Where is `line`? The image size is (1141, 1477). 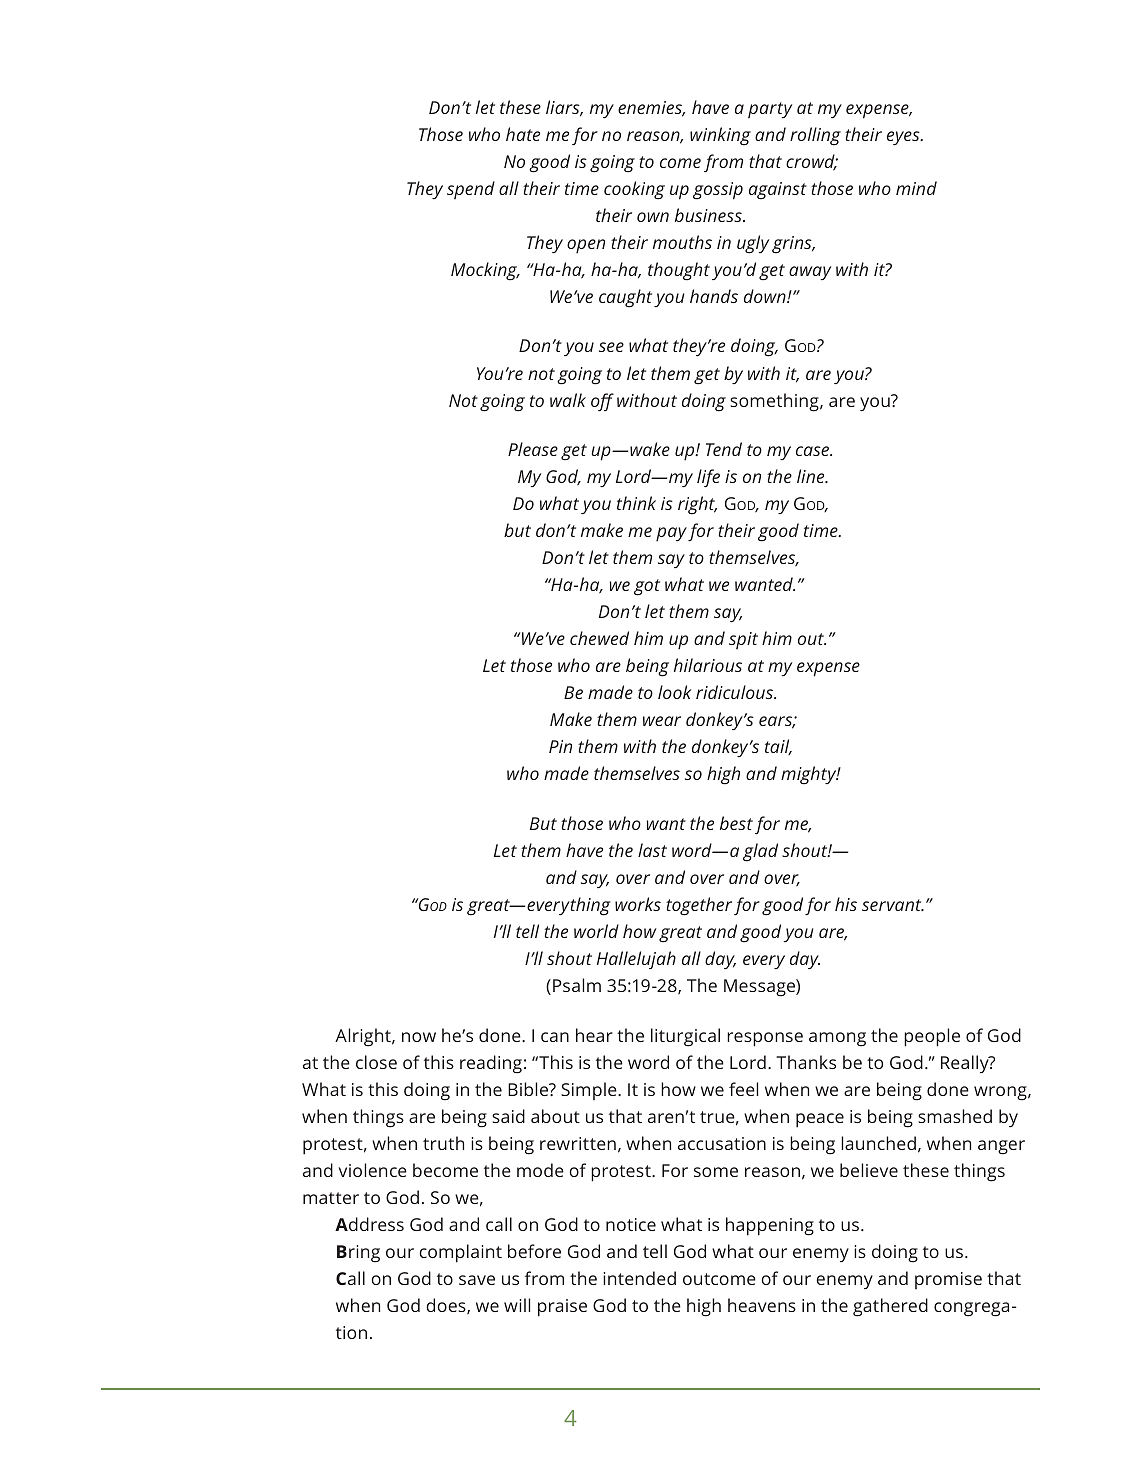 line is located at coordinates (812, 476).
